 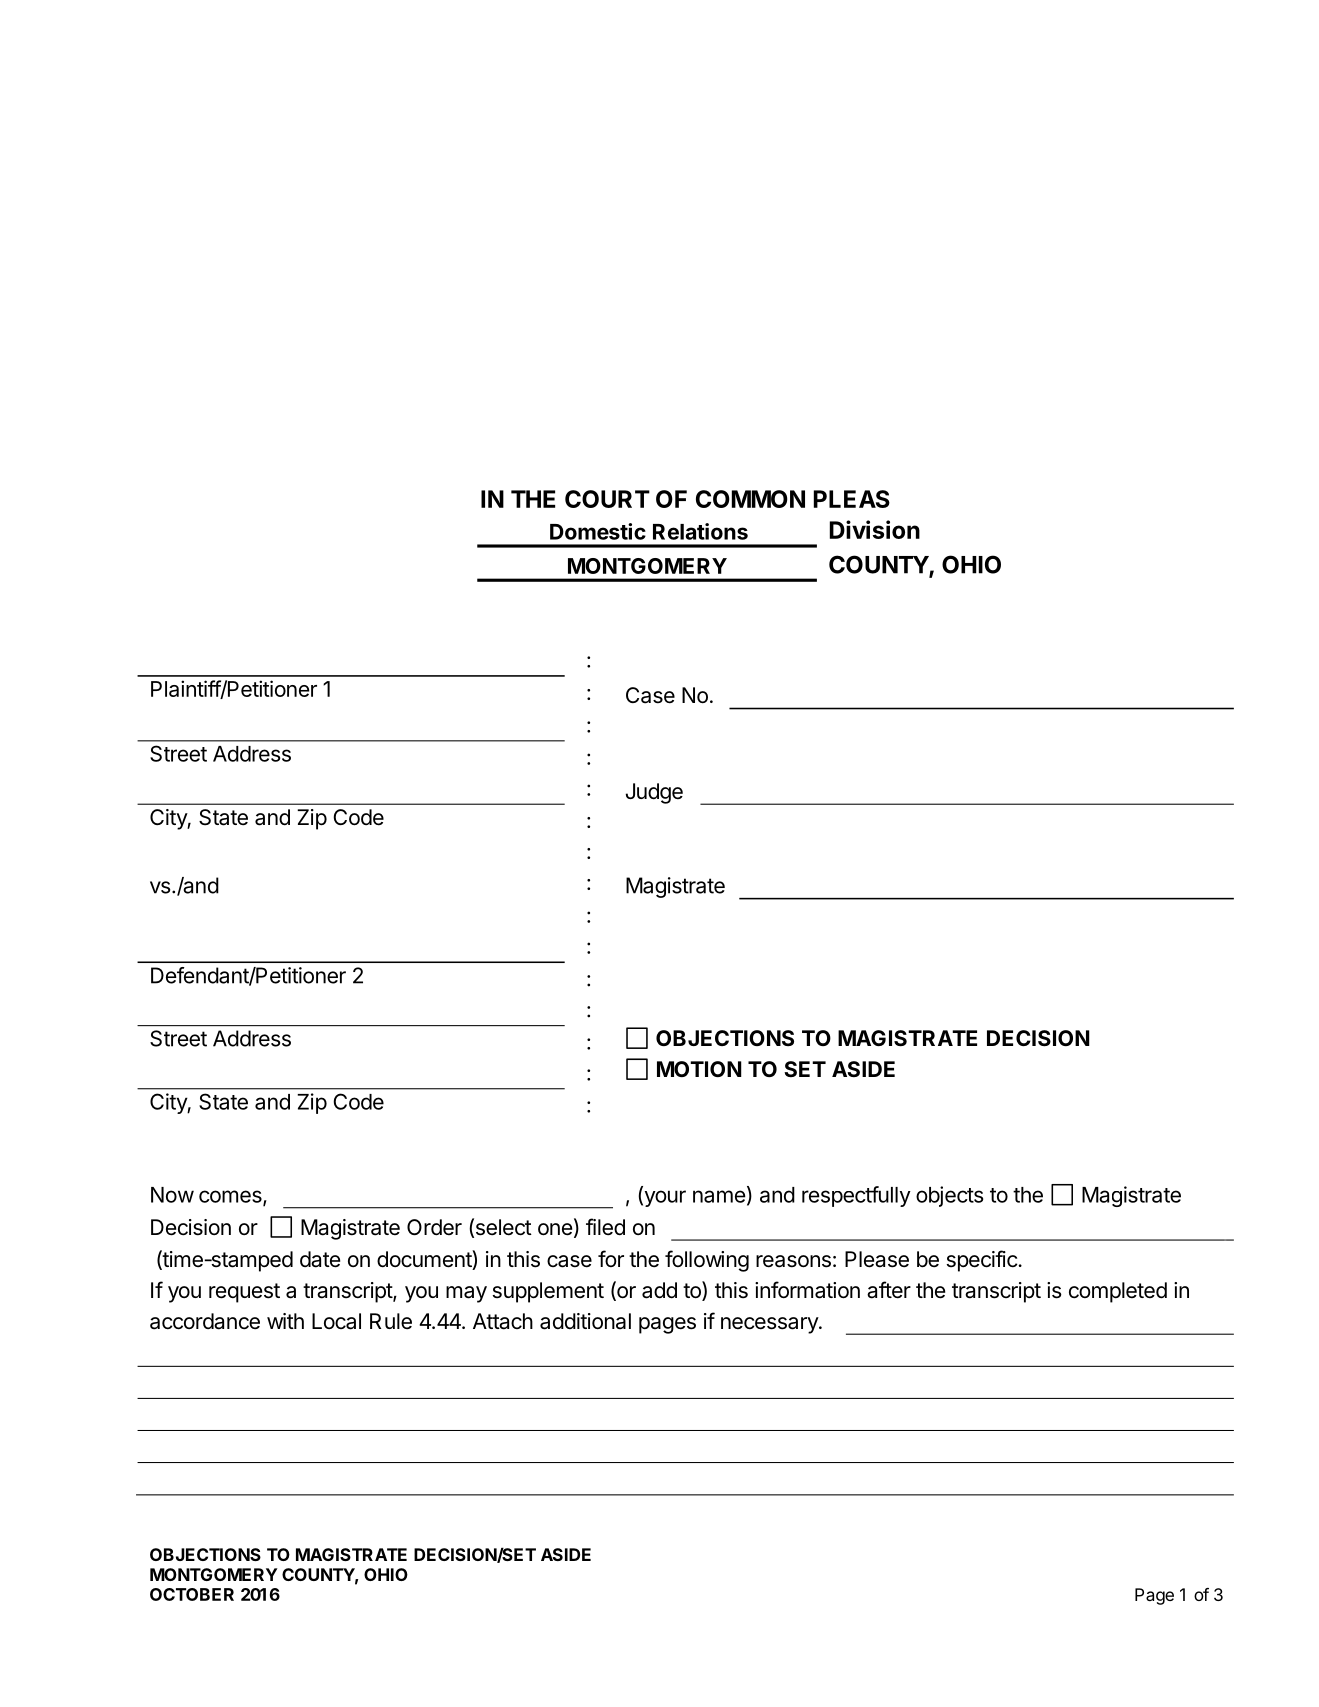 I want to click on additional, so click(x=585, y=1321).
